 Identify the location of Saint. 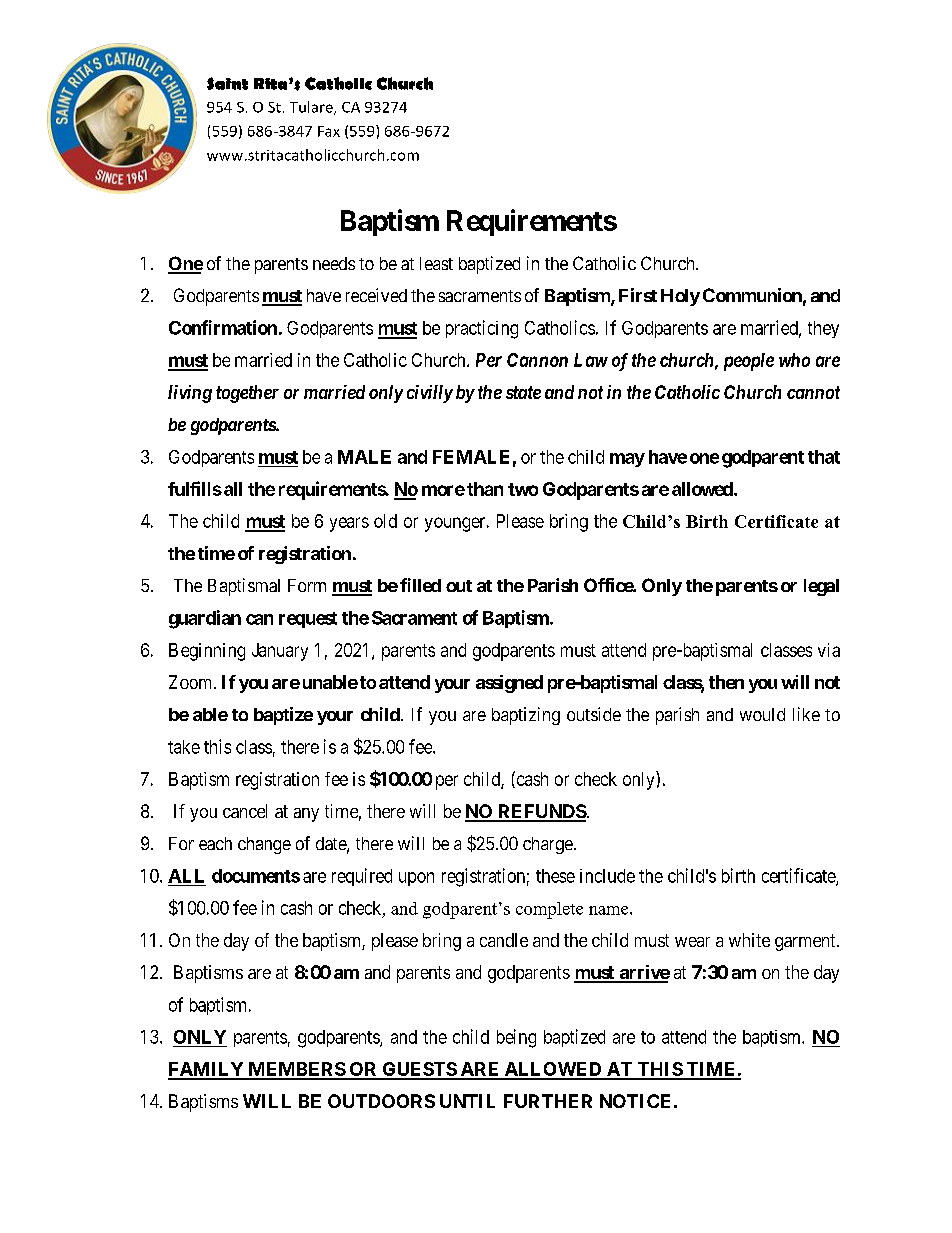
(227, 83).
